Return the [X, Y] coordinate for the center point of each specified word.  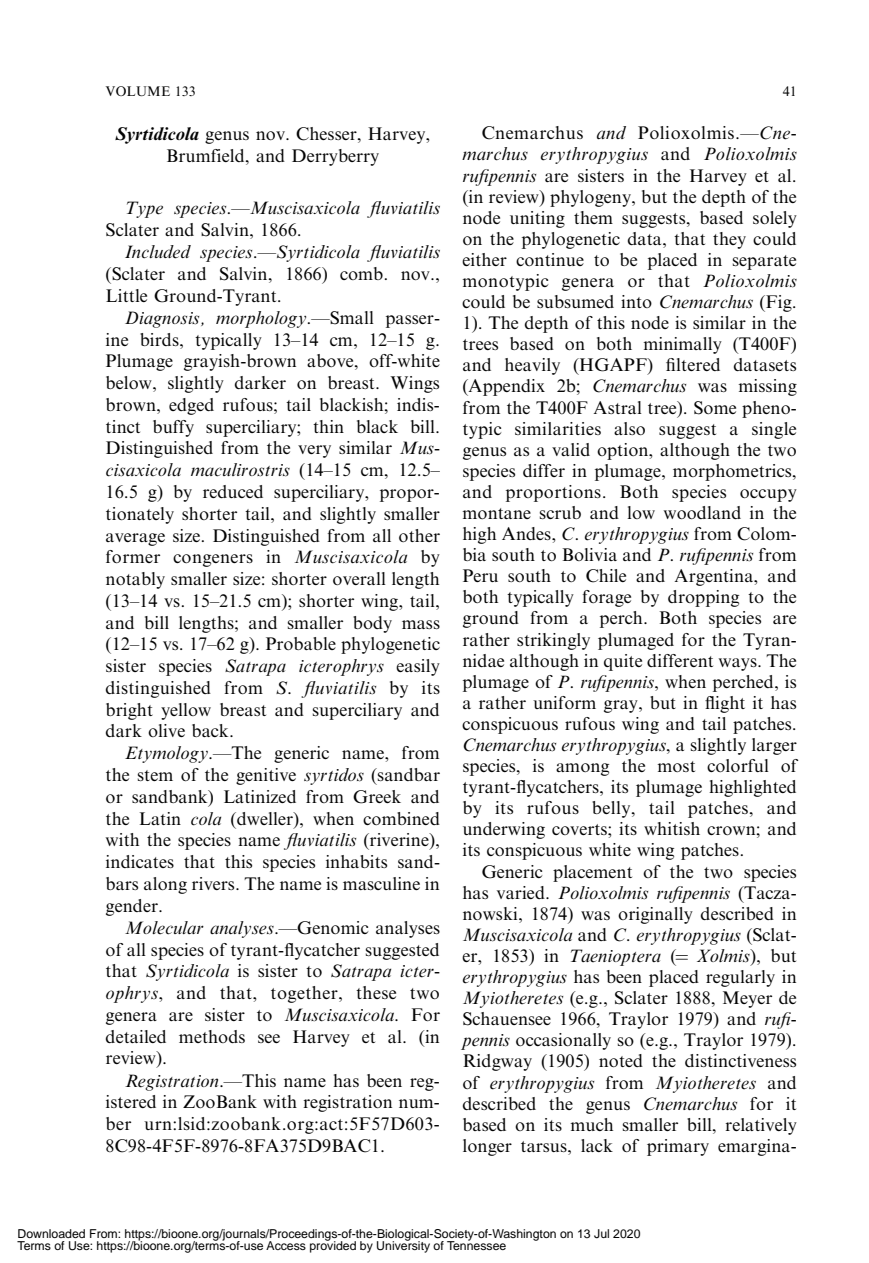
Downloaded [51, 1233]
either [484, 259]
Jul [601, 1234]
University [403, 1246]
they [729, 240]
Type [145, 209]
